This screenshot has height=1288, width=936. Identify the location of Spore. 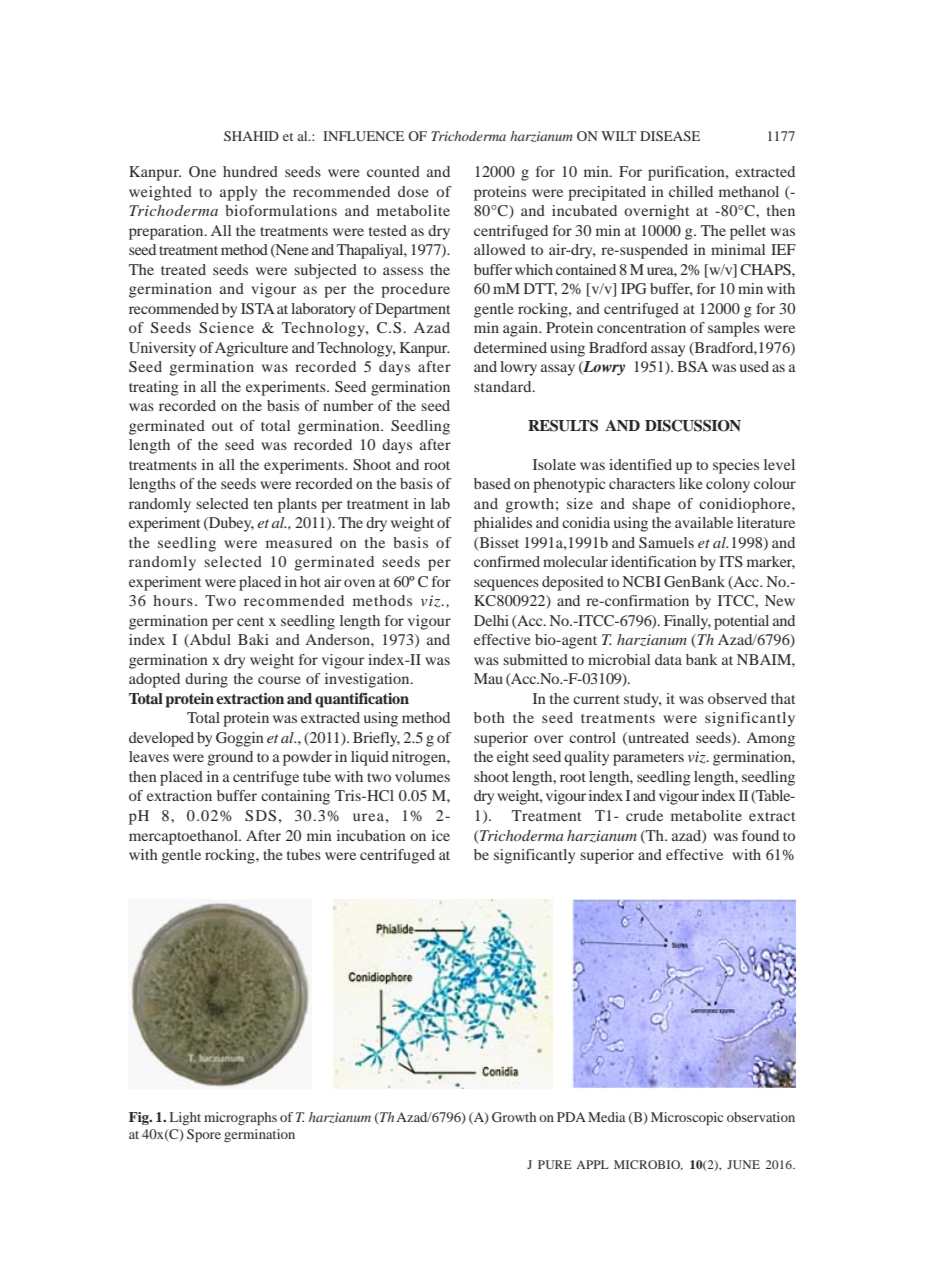
(204, 1135).
